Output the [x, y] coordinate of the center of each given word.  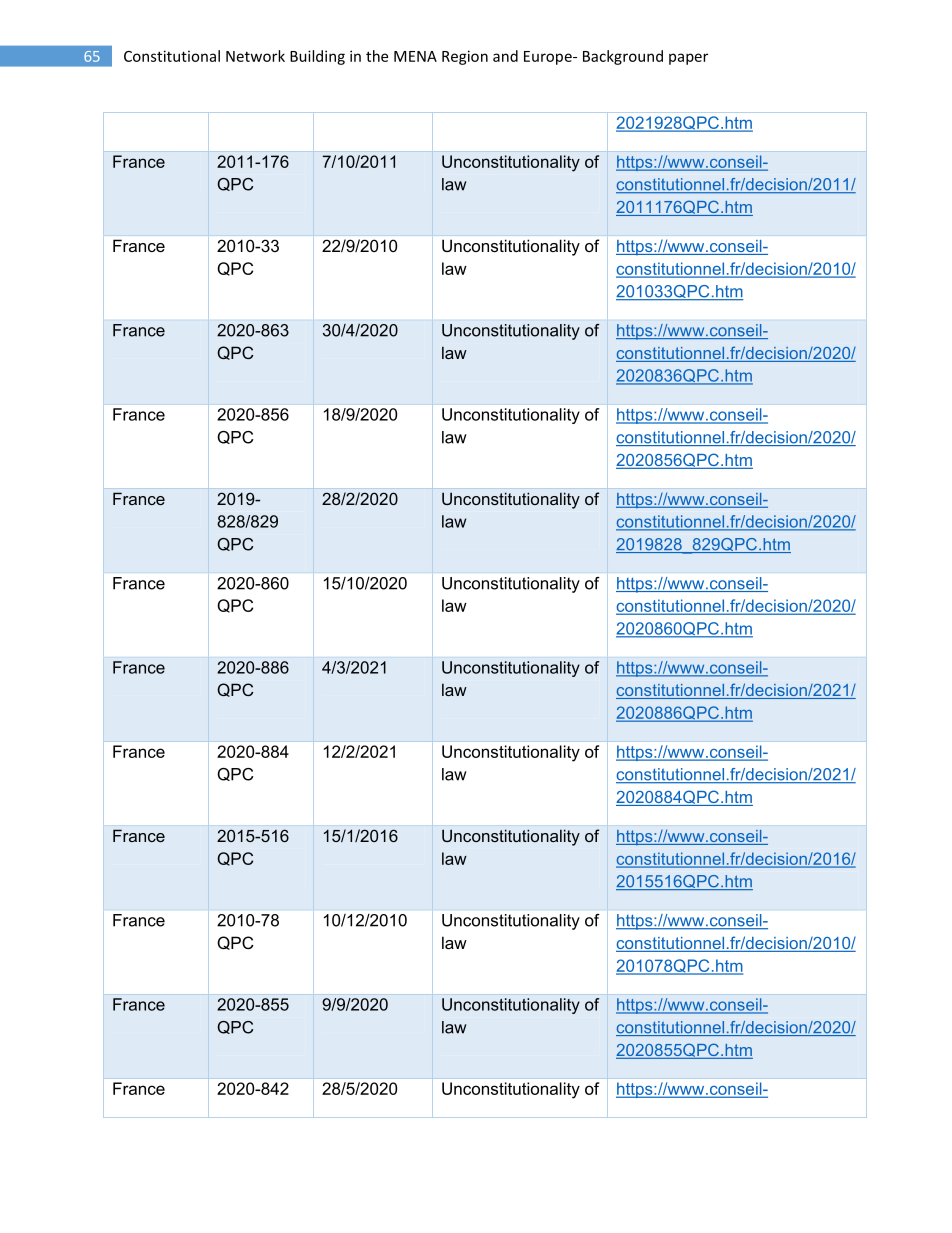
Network [255, 56]
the [377, 56]
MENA [415, 56]
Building [317, 57]
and [505, 56]
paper [688, 59]
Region [465, 57]
